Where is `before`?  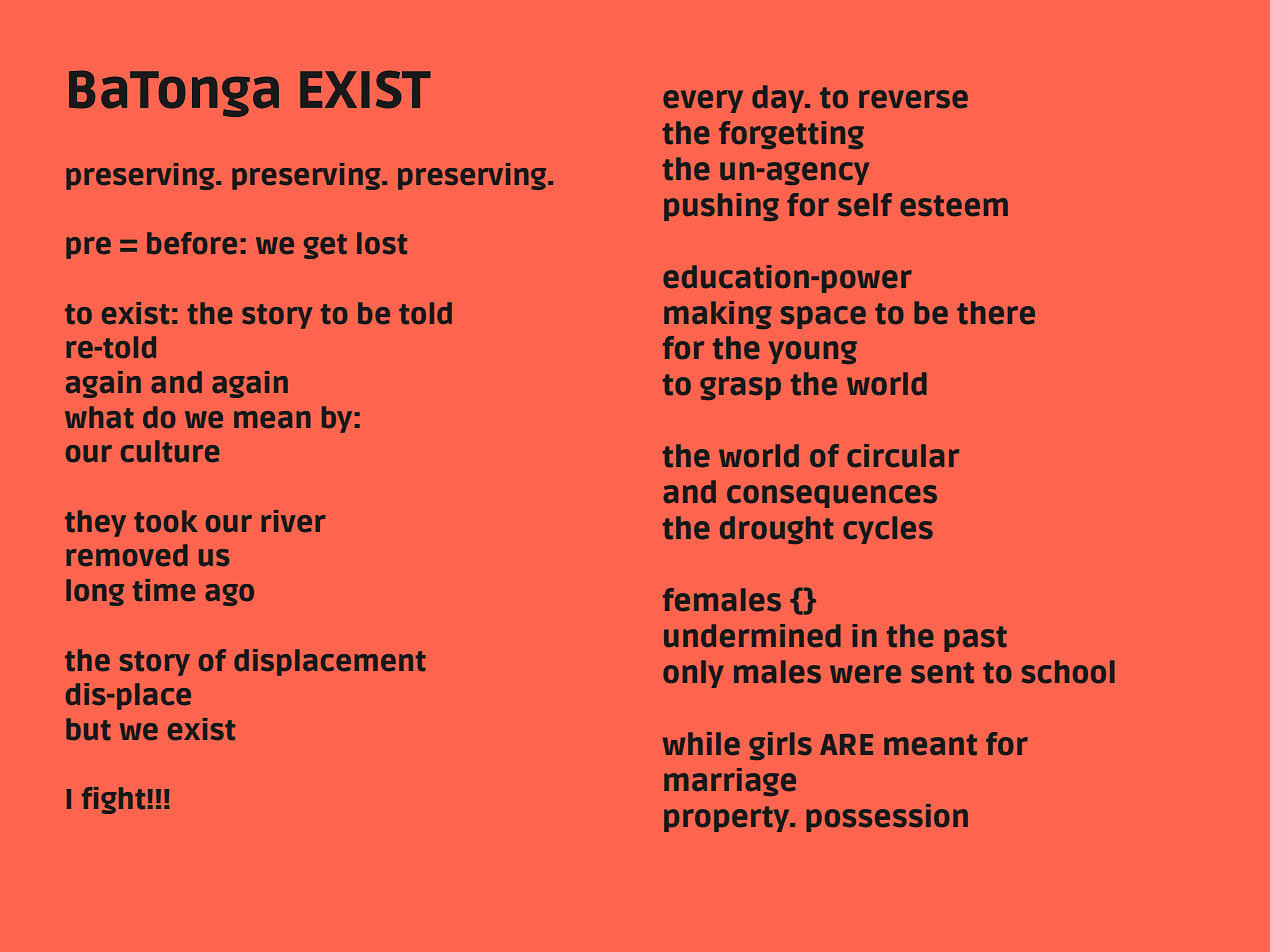
before is located at coordinates (192, 243).
